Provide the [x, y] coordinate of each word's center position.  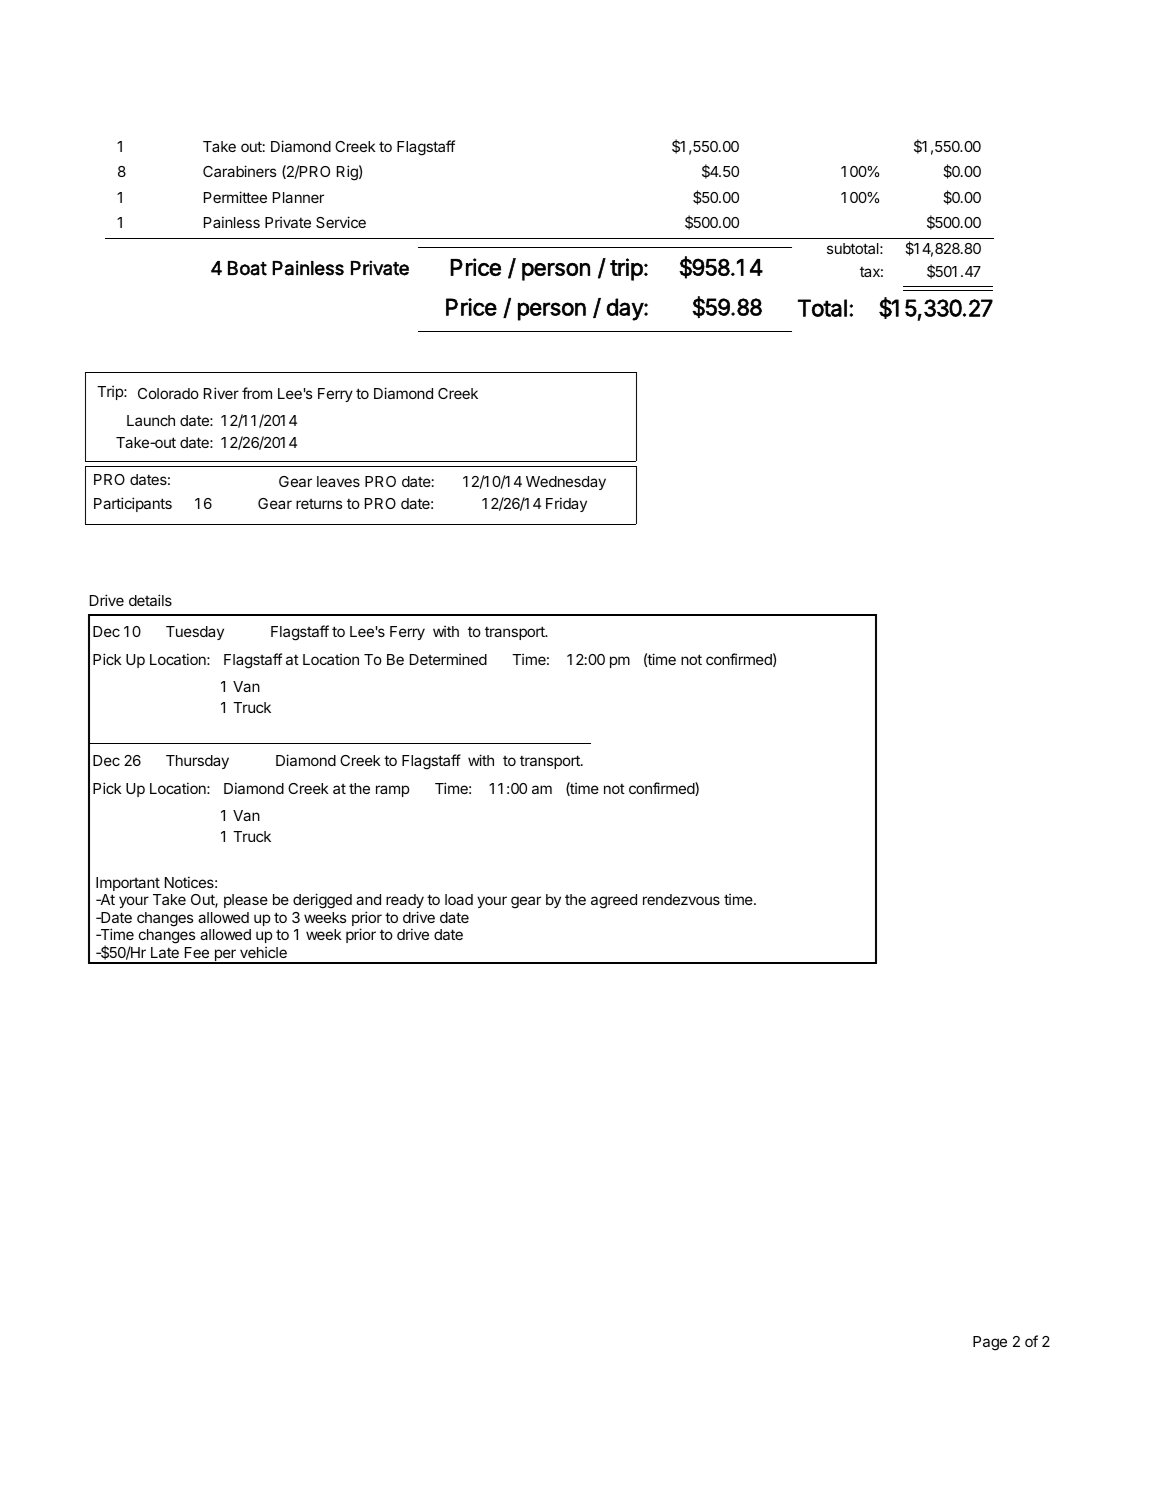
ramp [392, 791]
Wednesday [566, 483]
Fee [197, 952]
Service [341, 222]
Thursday [197, 762]
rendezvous [681, 899]
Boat [247, 268]
